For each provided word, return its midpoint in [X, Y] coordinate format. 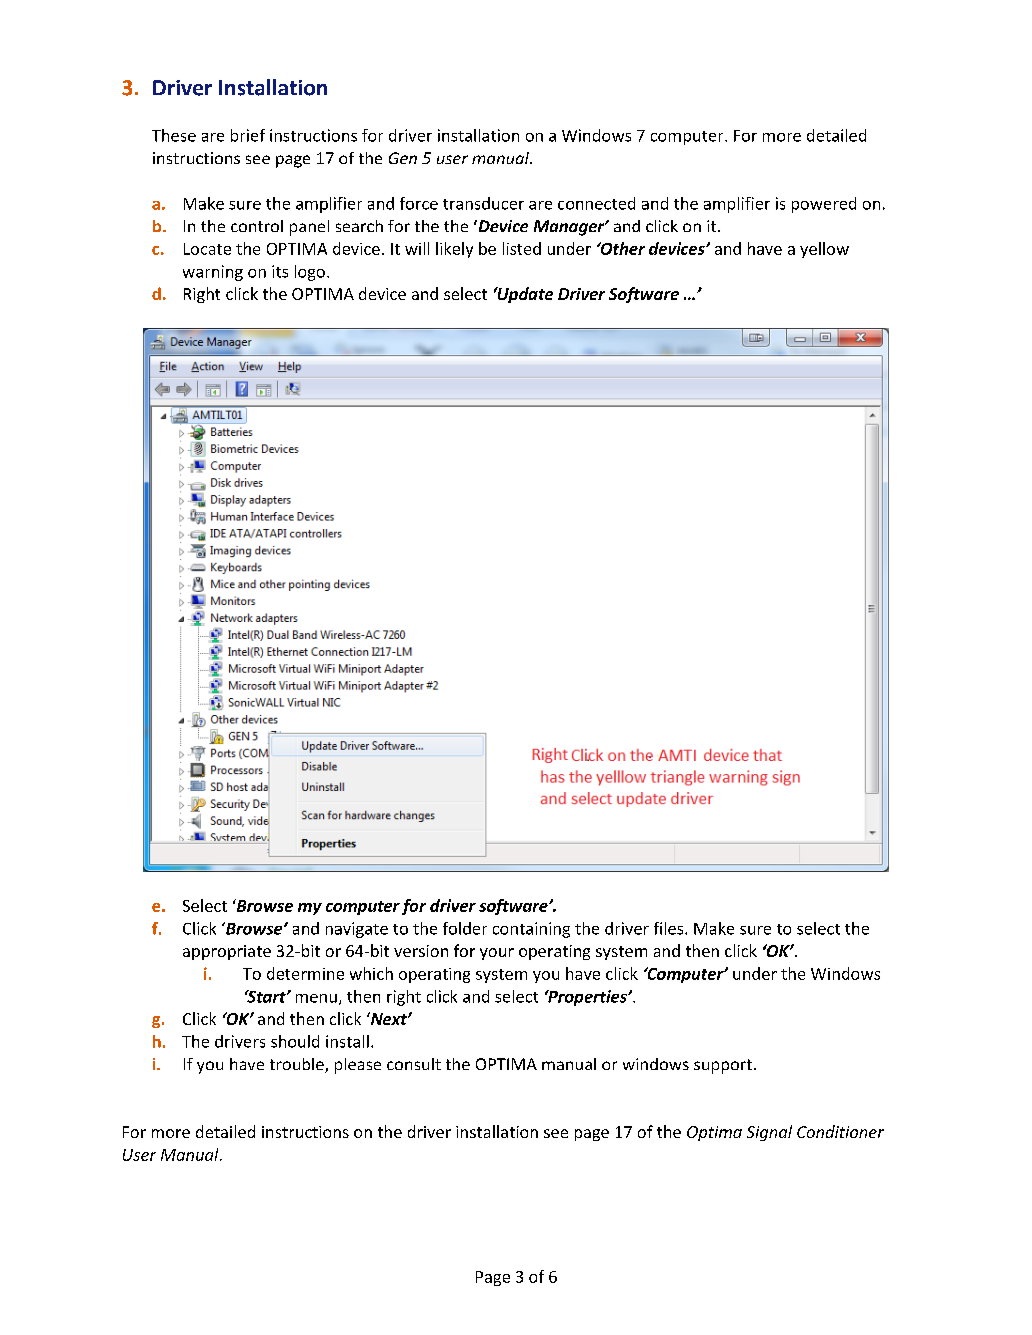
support [723, 1066]
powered [824, 205]
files [670, 928]
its [280, 271]
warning [213, 273]
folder [465, 928]
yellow [824, 250]
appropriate [227, 952]
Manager [570, 228]
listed [522, 248]
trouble [298, 1065]
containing [531, 930]
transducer [483, 203]
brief [248, 135]
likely [454, 250]
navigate [357, 930]
